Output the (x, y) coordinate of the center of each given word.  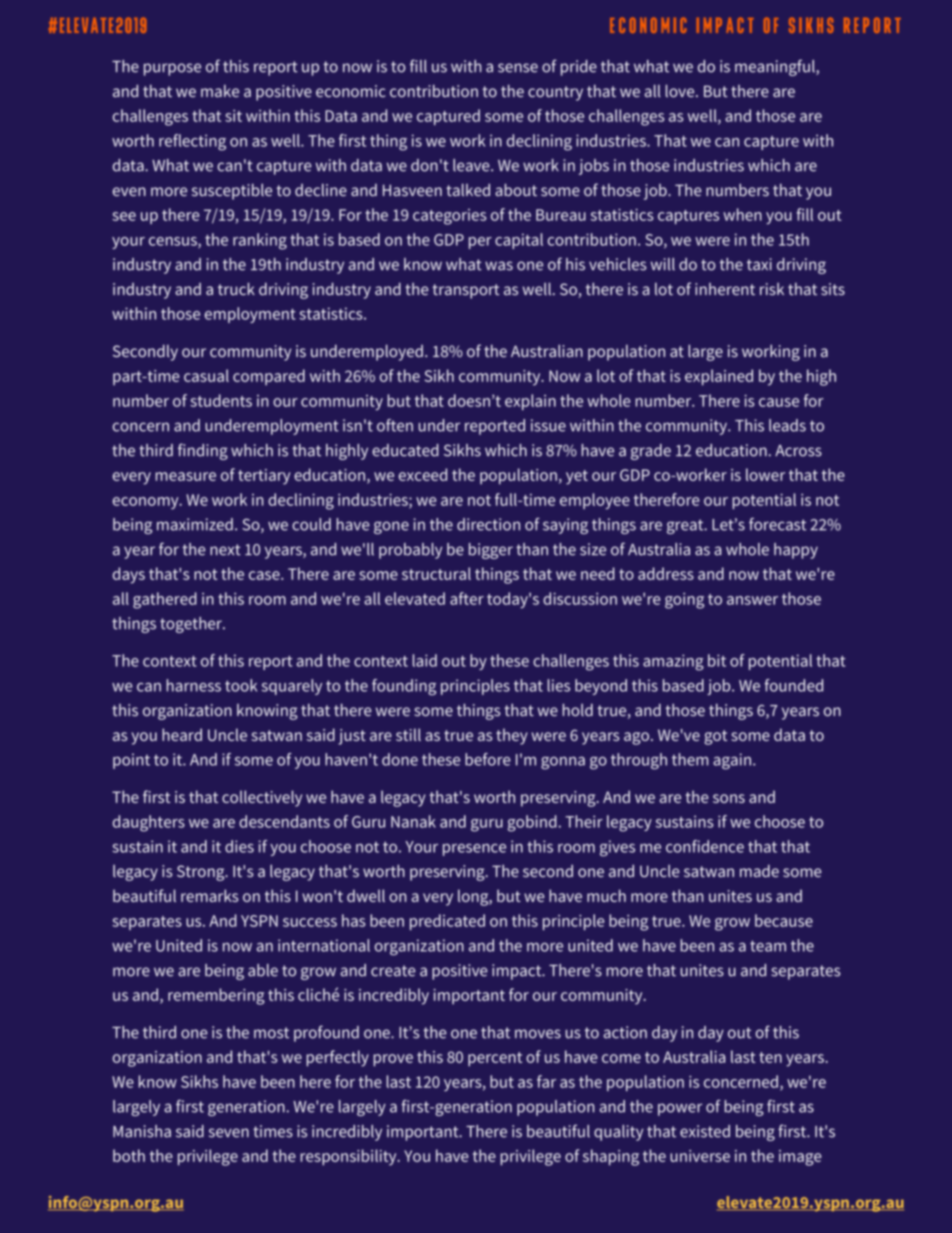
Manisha (142, 1131)
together (192, 625)
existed (705, 1131)
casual (206, 375)
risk (772, 289)
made (759, 871)
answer (752, 600)
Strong (202, 873)
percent (495, 1059)
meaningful (776, 67)
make (220, 91)
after (467, 598)
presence (474, 850)
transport (465, 291)
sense (518, 68)
